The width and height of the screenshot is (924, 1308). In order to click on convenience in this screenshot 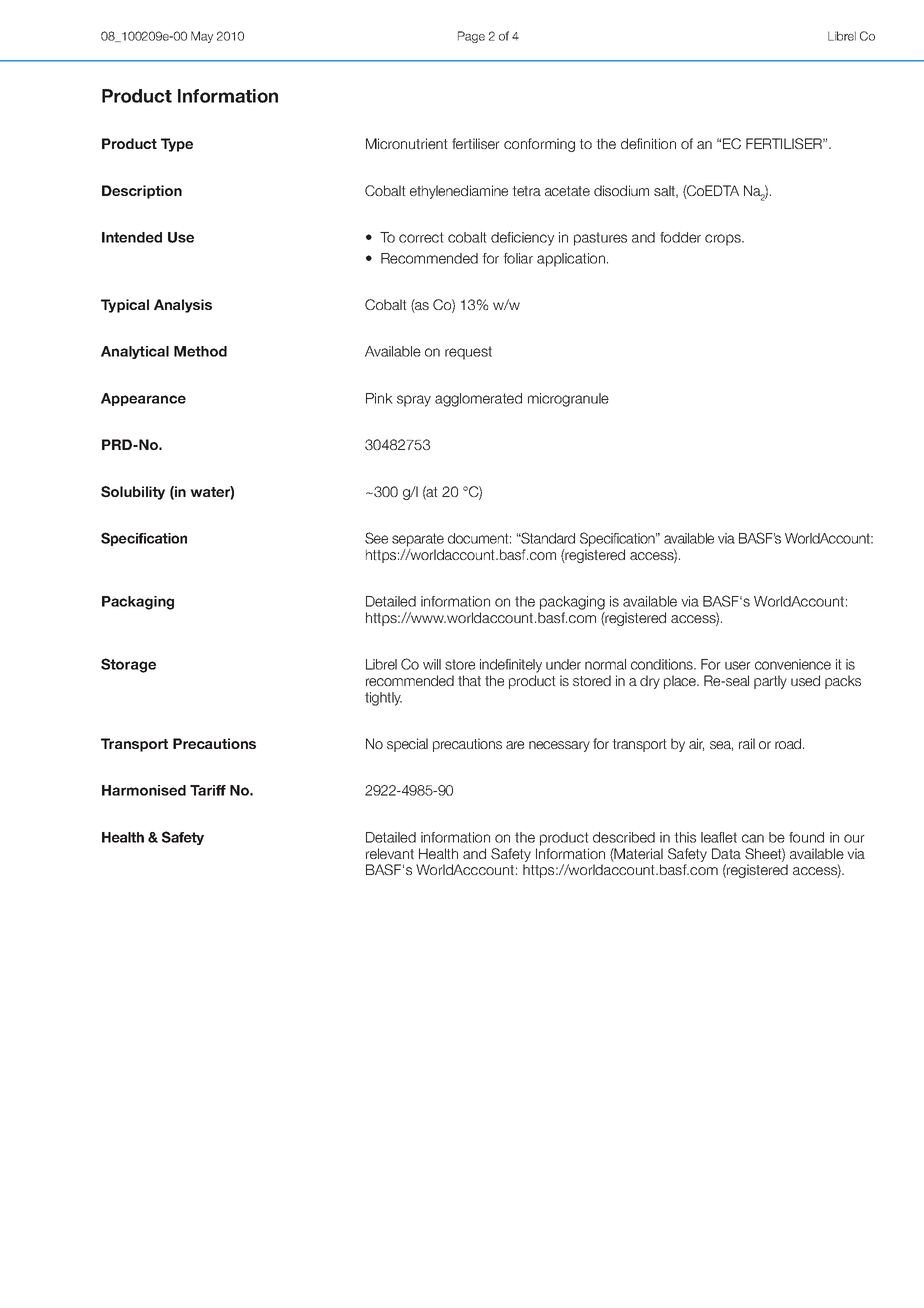, I will do `click(793, 664)`.
